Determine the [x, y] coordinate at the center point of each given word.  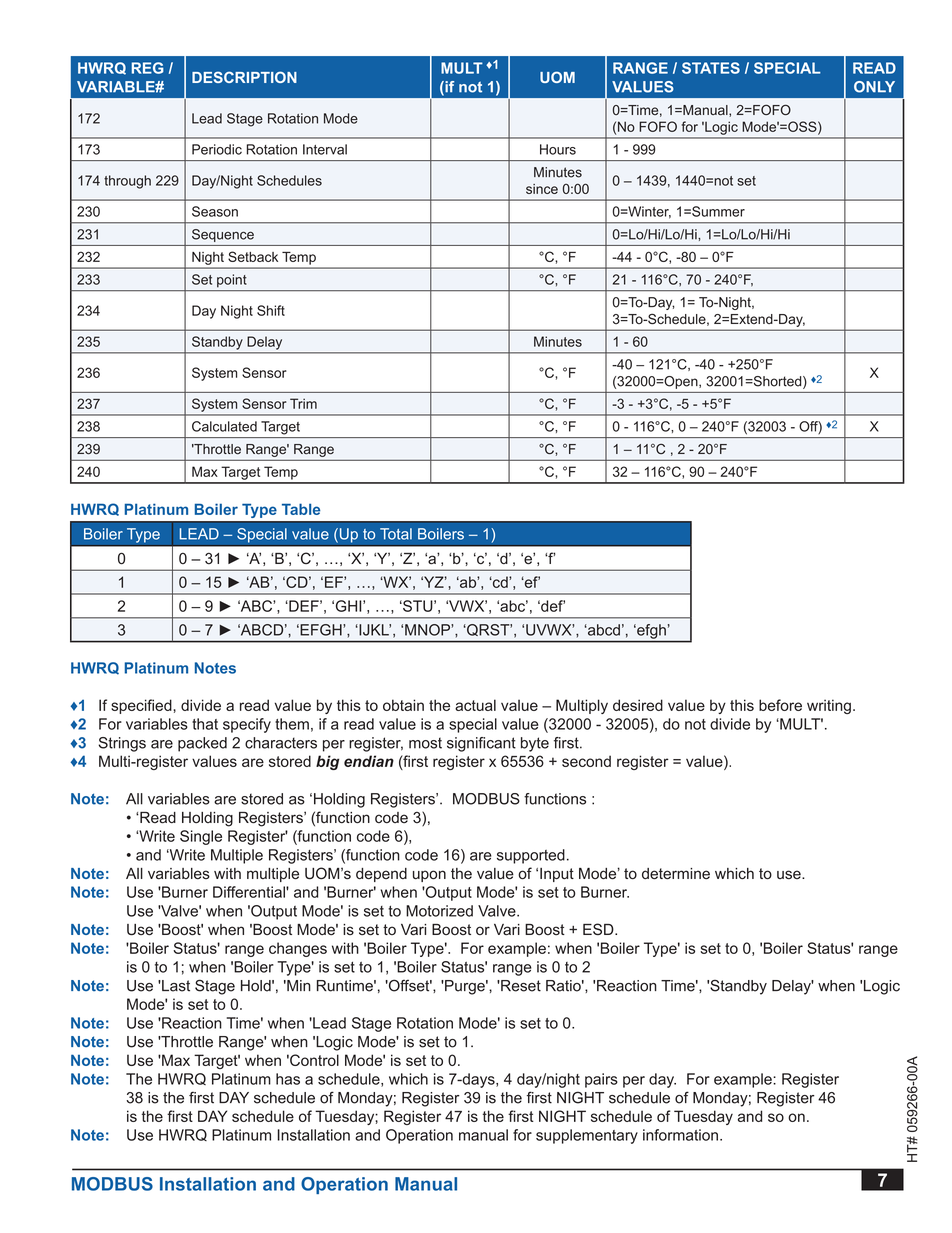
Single [201, 837]
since [542, 189]
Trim [303, 403]
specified [142, 706]
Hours [558, 149]
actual [475, 705]
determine [676, 874]
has [288, 1079]
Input [557, 875]
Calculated [224, 426]
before [780, 705]
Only [874, 87]
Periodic [217, 149]
